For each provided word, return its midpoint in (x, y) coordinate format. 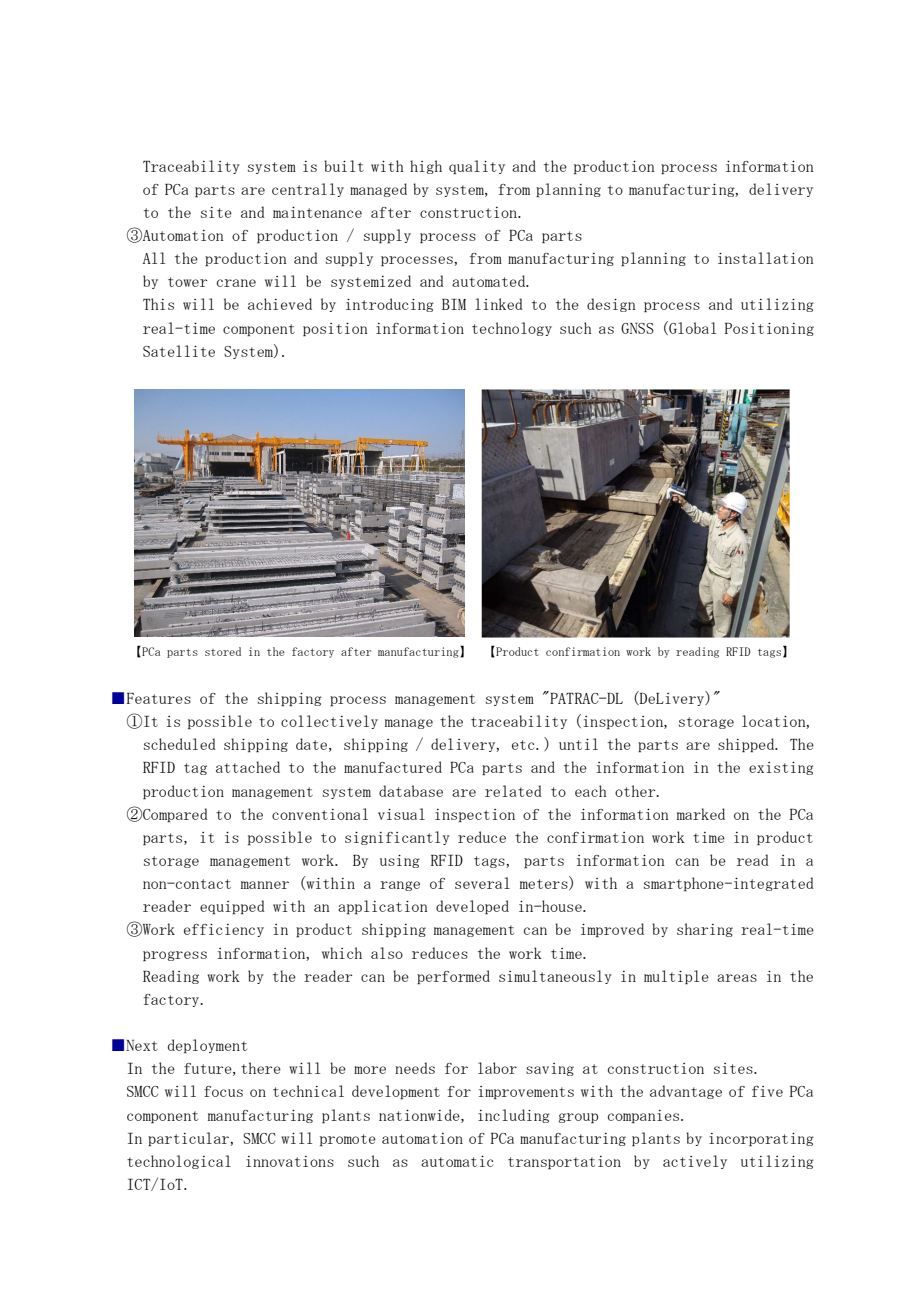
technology (512, 329)
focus (223, 1091)
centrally (308, 190)
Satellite (179, 351)
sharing (705, 930)
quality (477, 167)
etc (524, 745)
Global (691, 328)
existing (781, 768)
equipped (232, 907)
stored (223, 651)
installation (766, 258)
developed (472, 907)
